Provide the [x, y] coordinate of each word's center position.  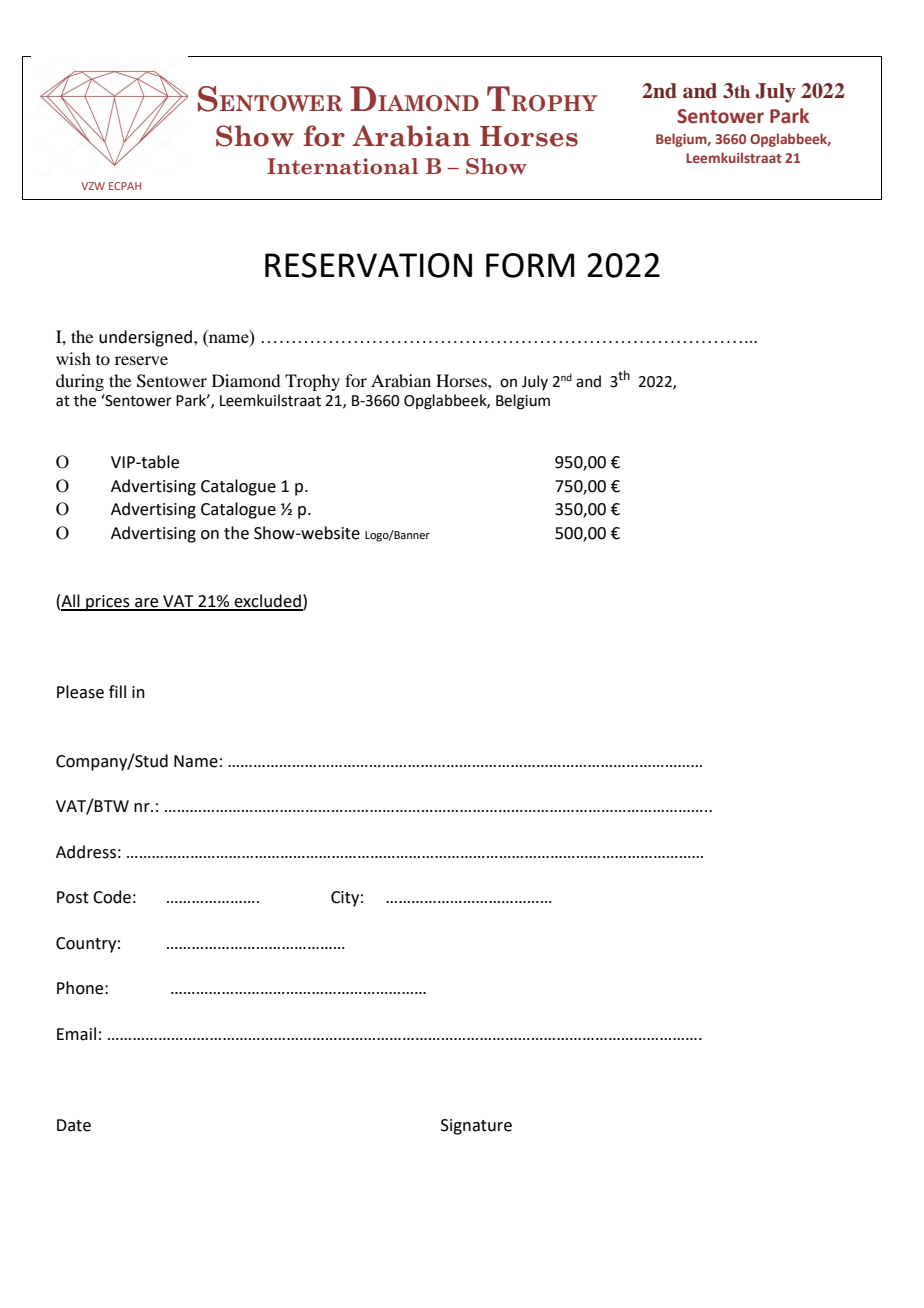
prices [108, 603]
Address [86, 852]
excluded [268, 602]
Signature [476, 1127]
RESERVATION [368, 265]
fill [117, 691]
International [342, 166]
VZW [93, 186]
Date [74, 1125]
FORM [530, 265]
